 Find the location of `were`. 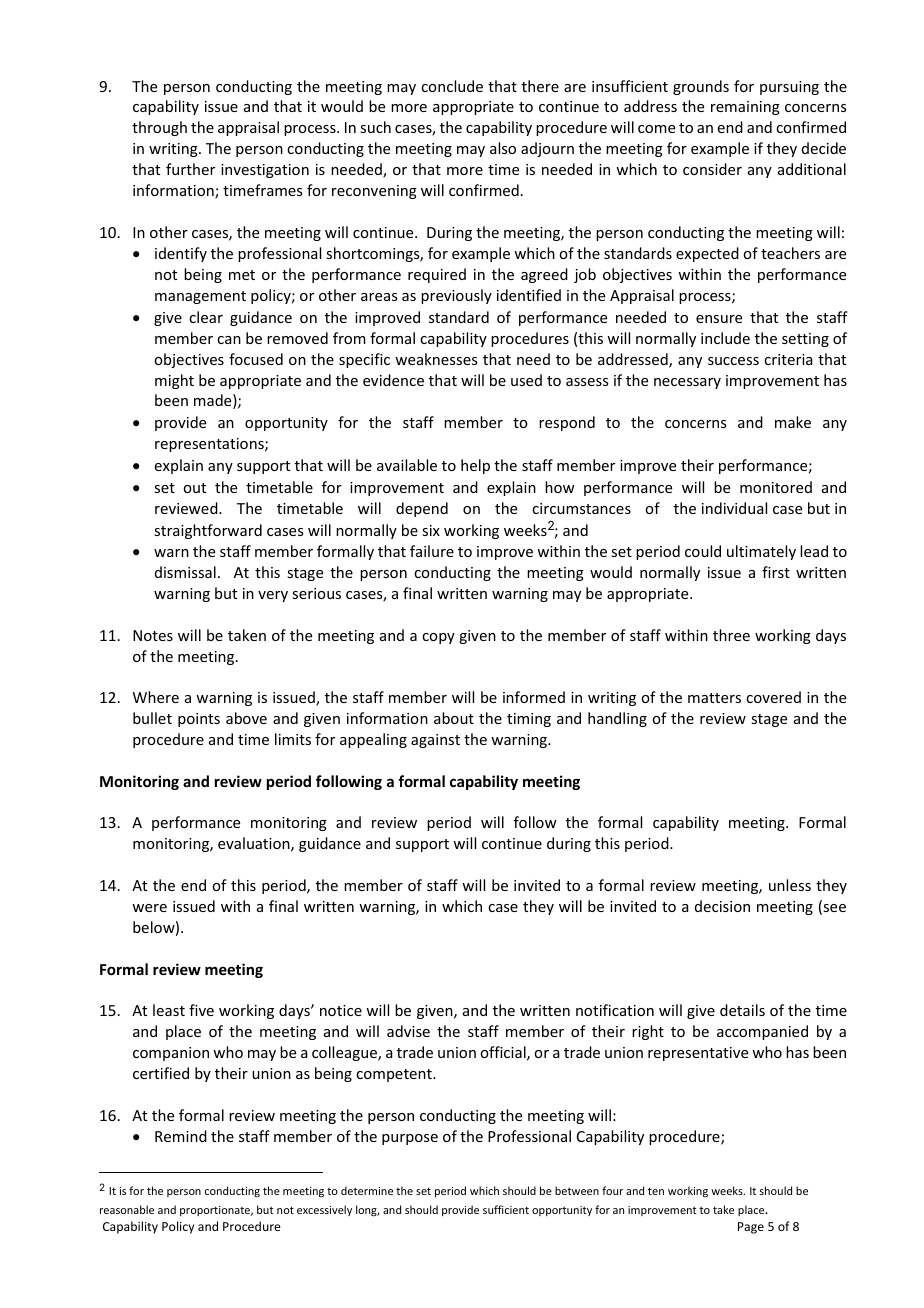

were is located at coordinates (149, 908).
